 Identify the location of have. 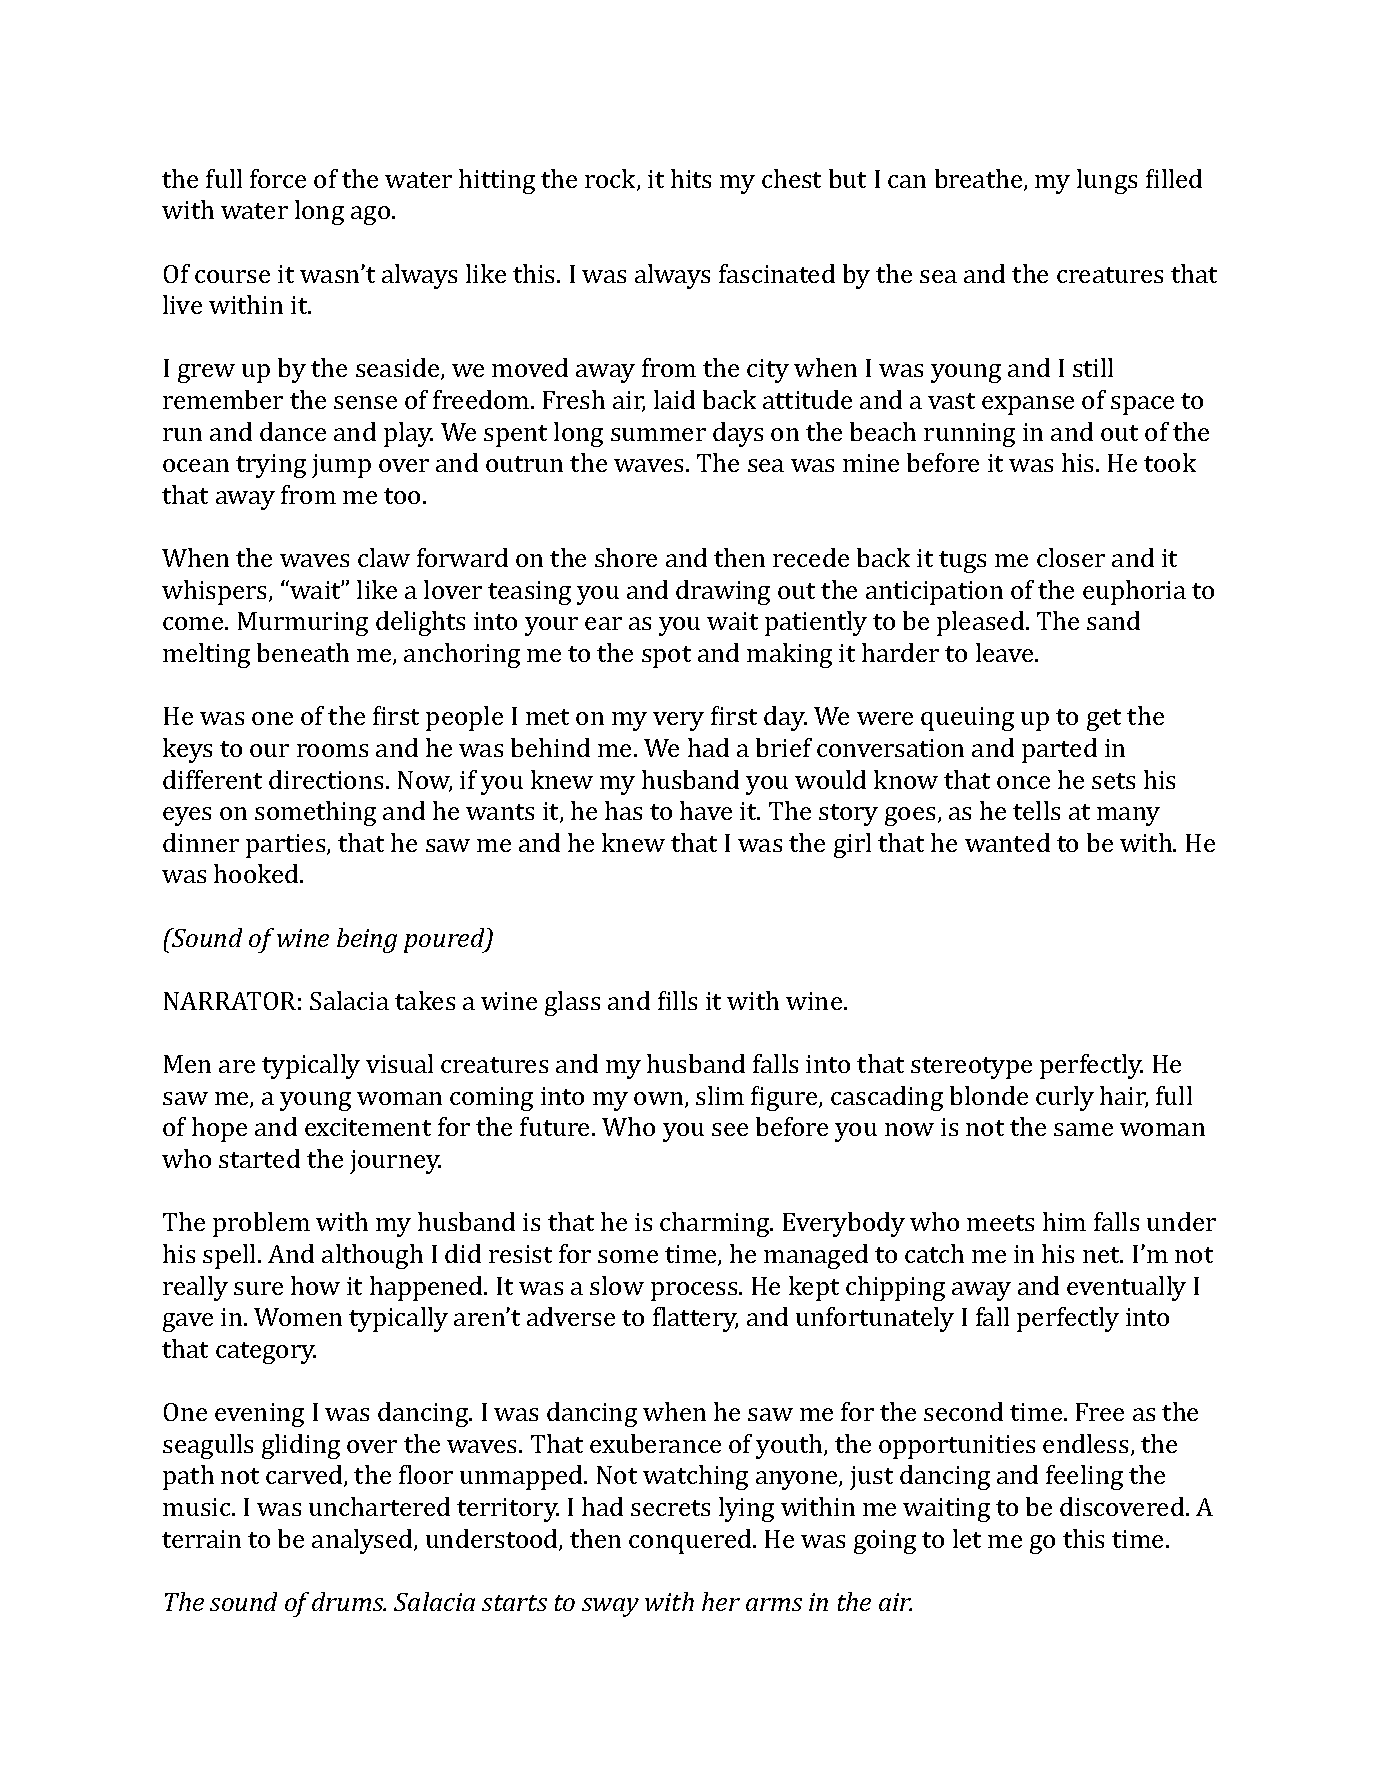
(706, 810).
